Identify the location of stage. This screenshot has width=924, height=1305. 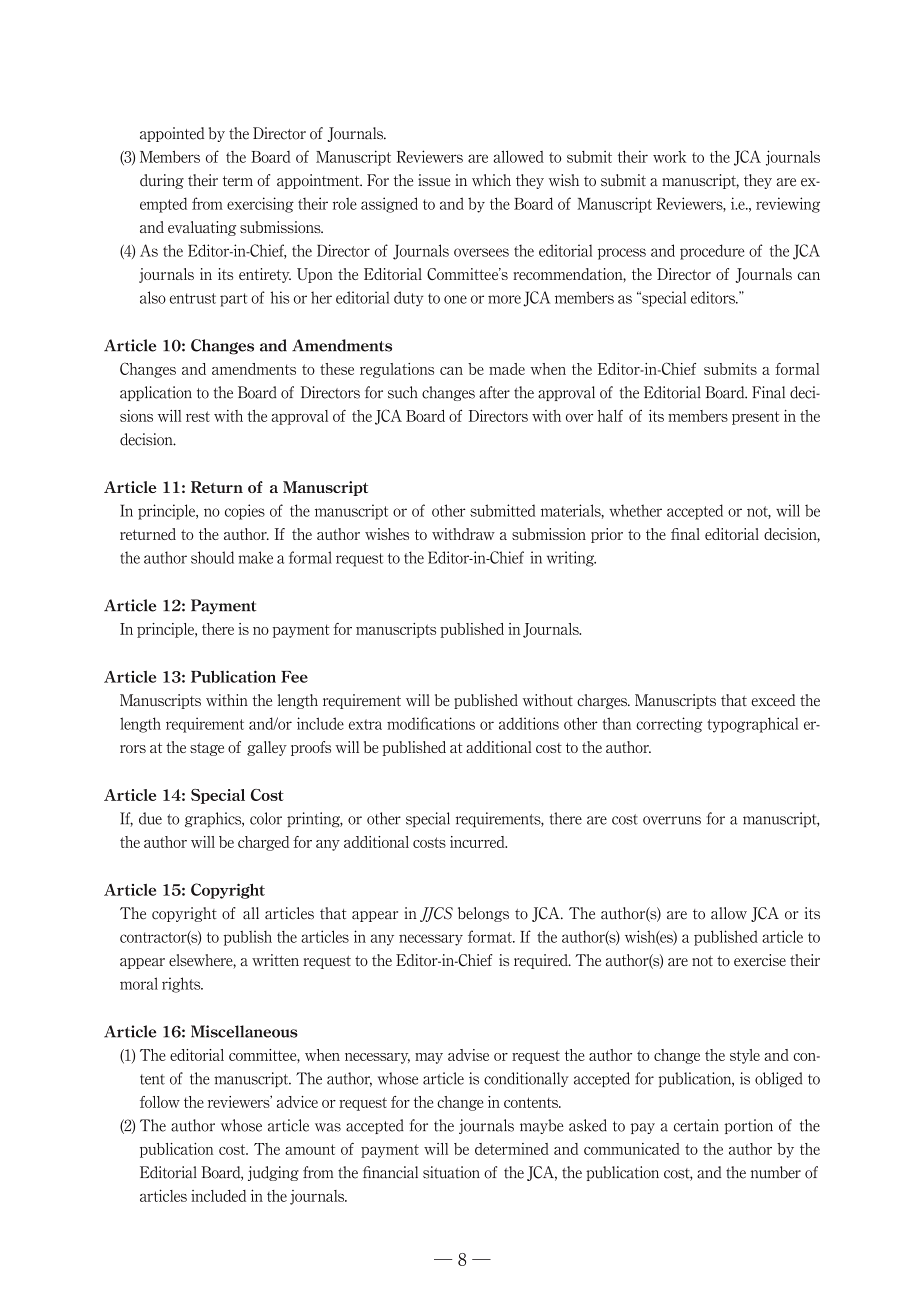
(207, 749).
